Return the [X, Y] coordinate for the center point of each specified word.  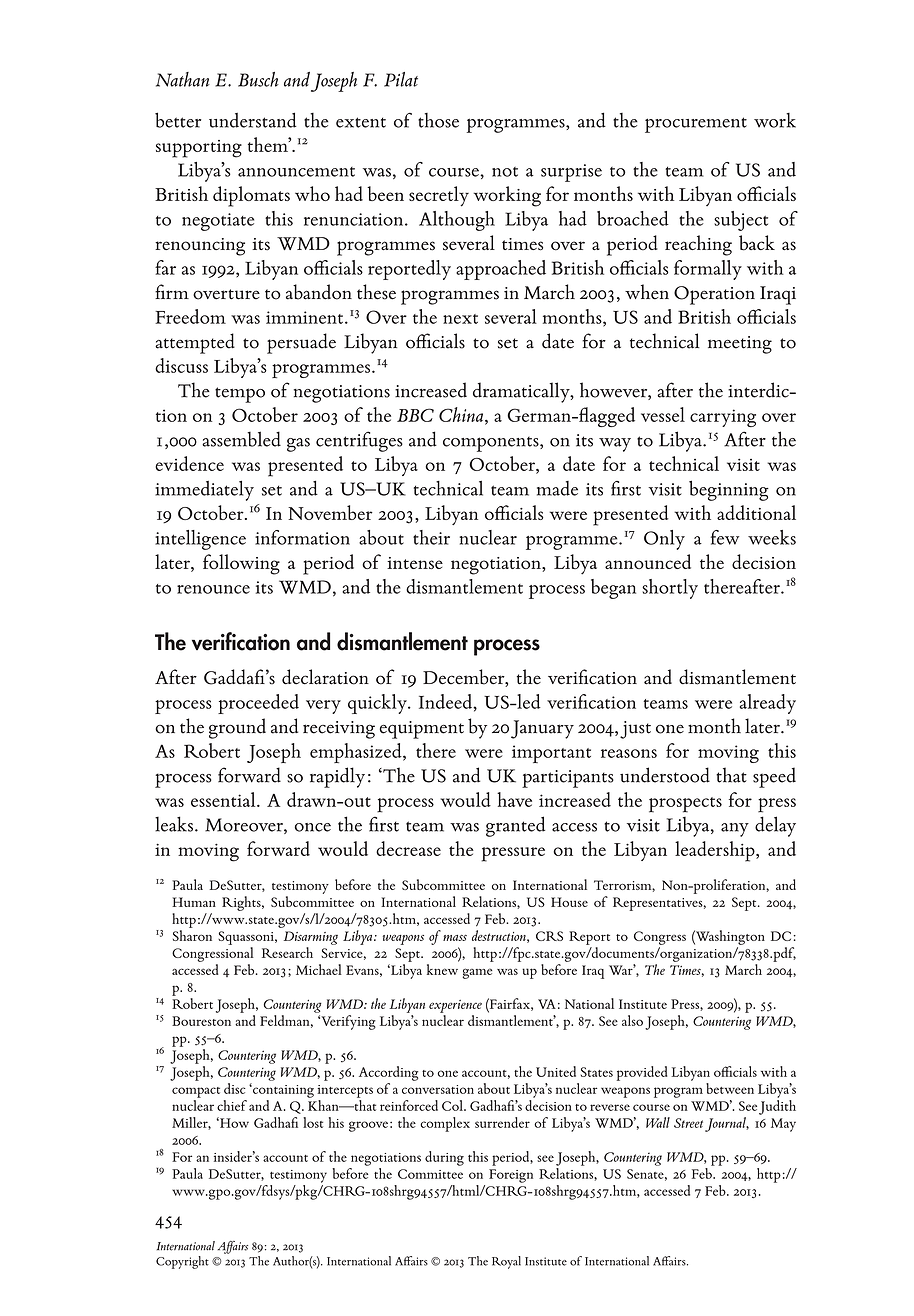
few [725, 537]
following [241, 564]
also [632, 1020]
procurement [696, 125]
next [460, 319]
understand [253, 120]
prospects [685, 805]
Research [287, 952]
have [514, 799]
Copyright [182, 1262]
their [431, 537]
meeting [740, 345]
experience [455, 1006]
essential [224, 799]
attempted [195, 343]
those [438, 120]
